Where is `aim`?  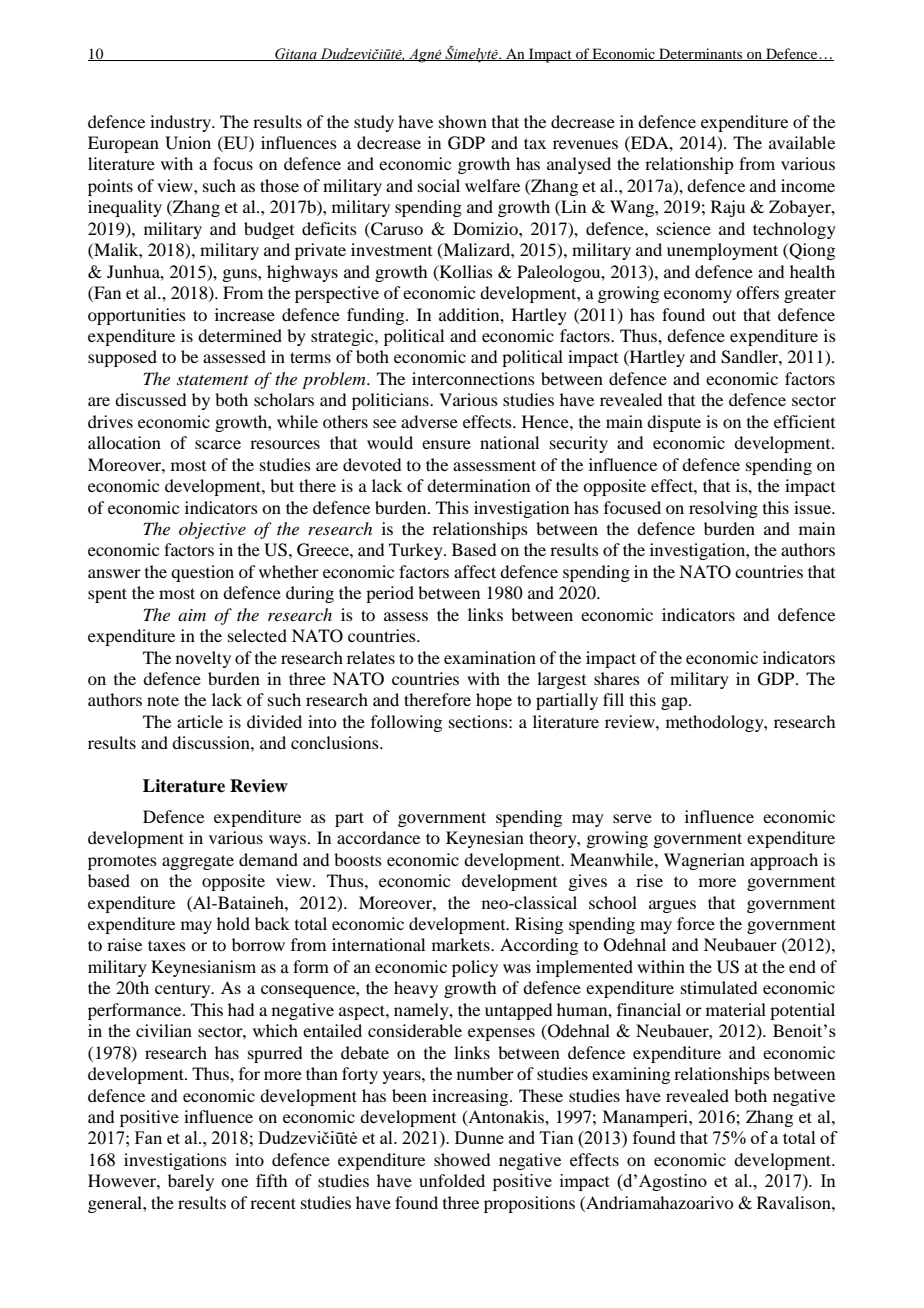 aim is located at coordinates (192, 615).
